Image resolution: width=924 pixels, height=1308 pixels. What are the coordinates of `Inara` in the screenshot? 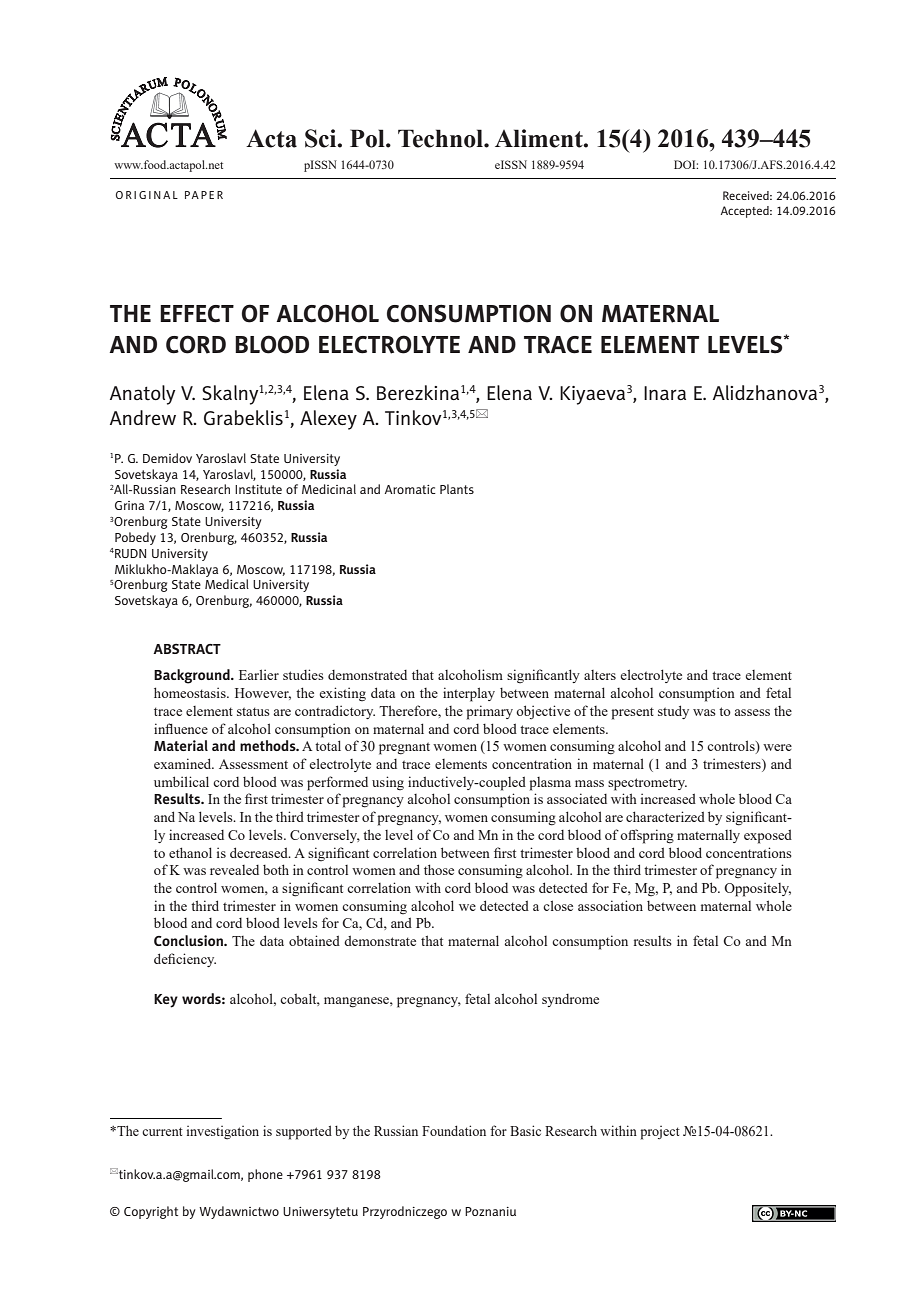 It's located at (665, 393).
